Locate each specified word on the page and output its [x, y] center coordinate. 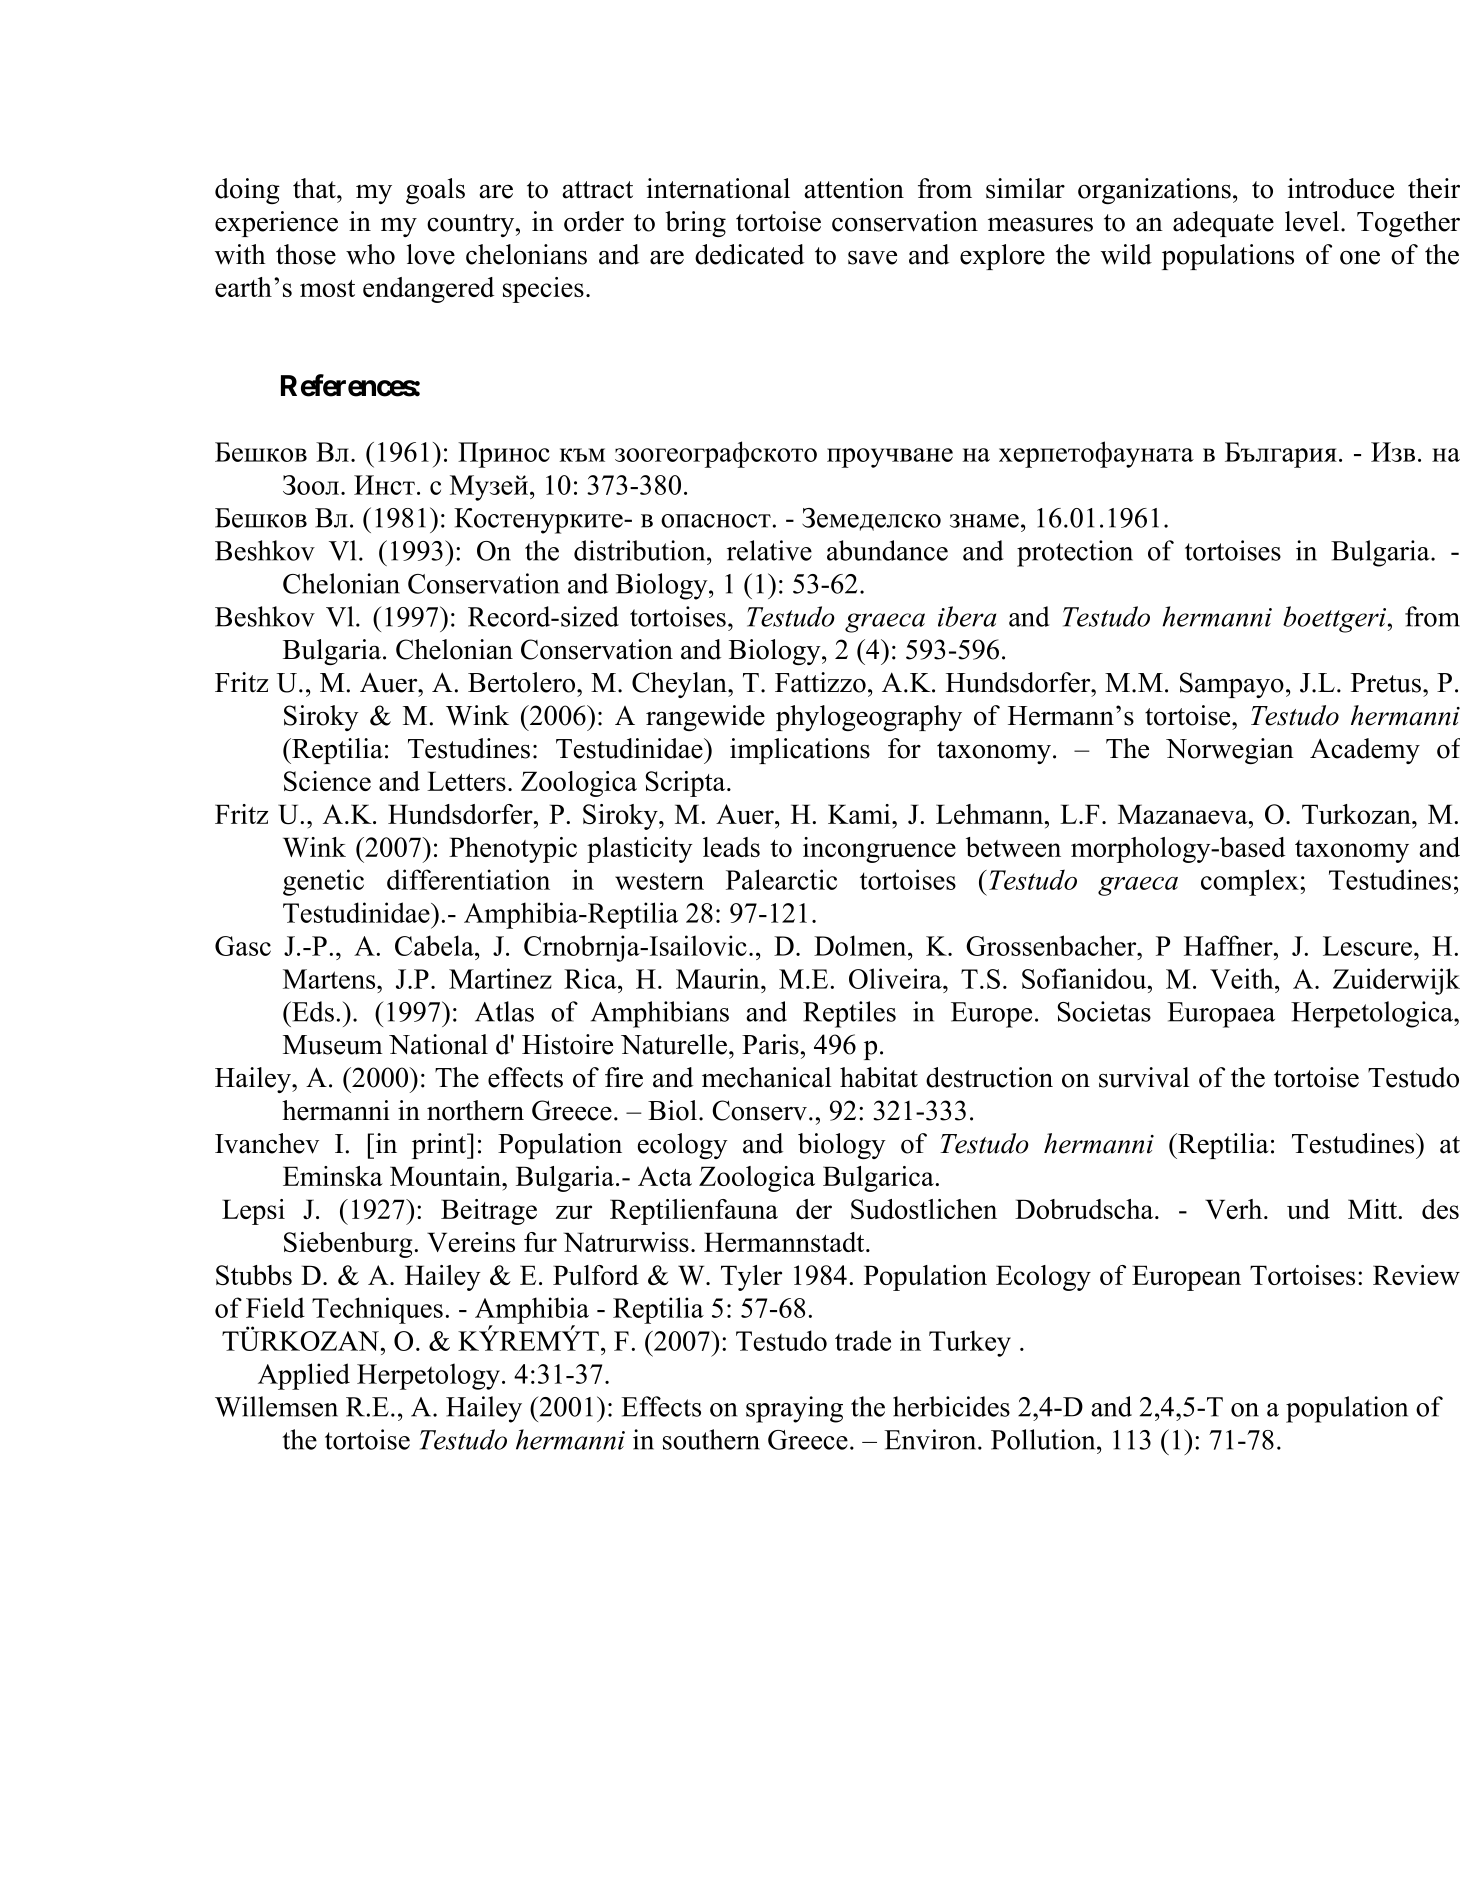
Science [327, 781]
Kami [860, 814]
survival [1144, 1077]
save [872, 258]
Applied [304, 1376]
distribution [641, 550]
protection [1075, 553]
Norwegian [1230, 751]
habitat [879, 1077]
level [1313, 221]
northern [475, 1110]
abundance [887, 550]
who [370, 254]
